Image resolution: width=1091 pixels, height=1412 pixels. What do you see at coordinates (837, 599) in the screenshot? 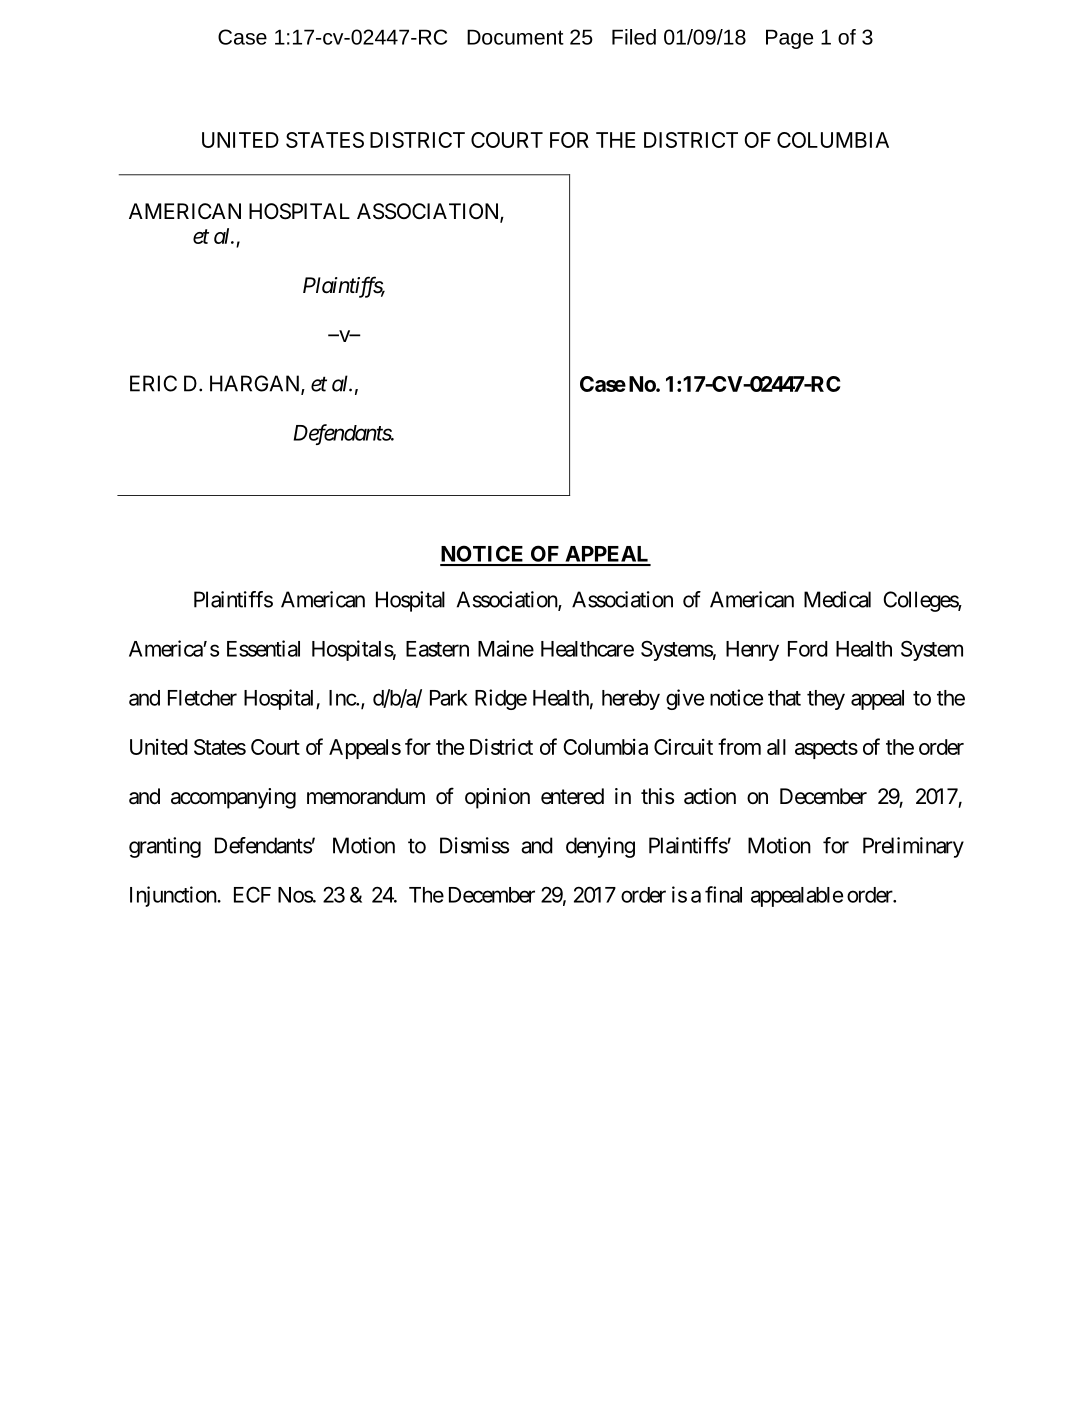
I see `Medical` at bounding box center [837, 599].
